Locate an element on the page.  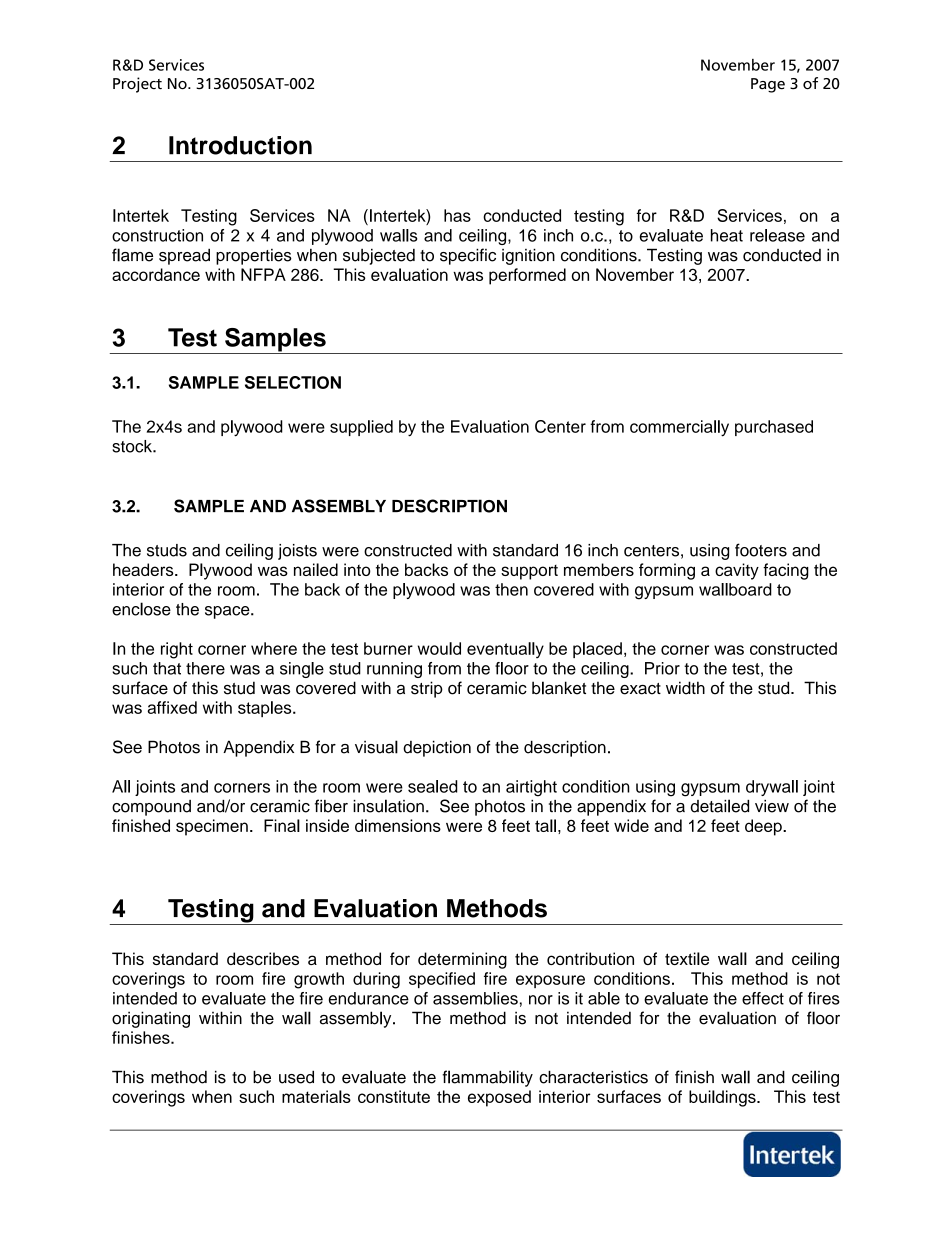
Page is located at coordinates (768, 85).
